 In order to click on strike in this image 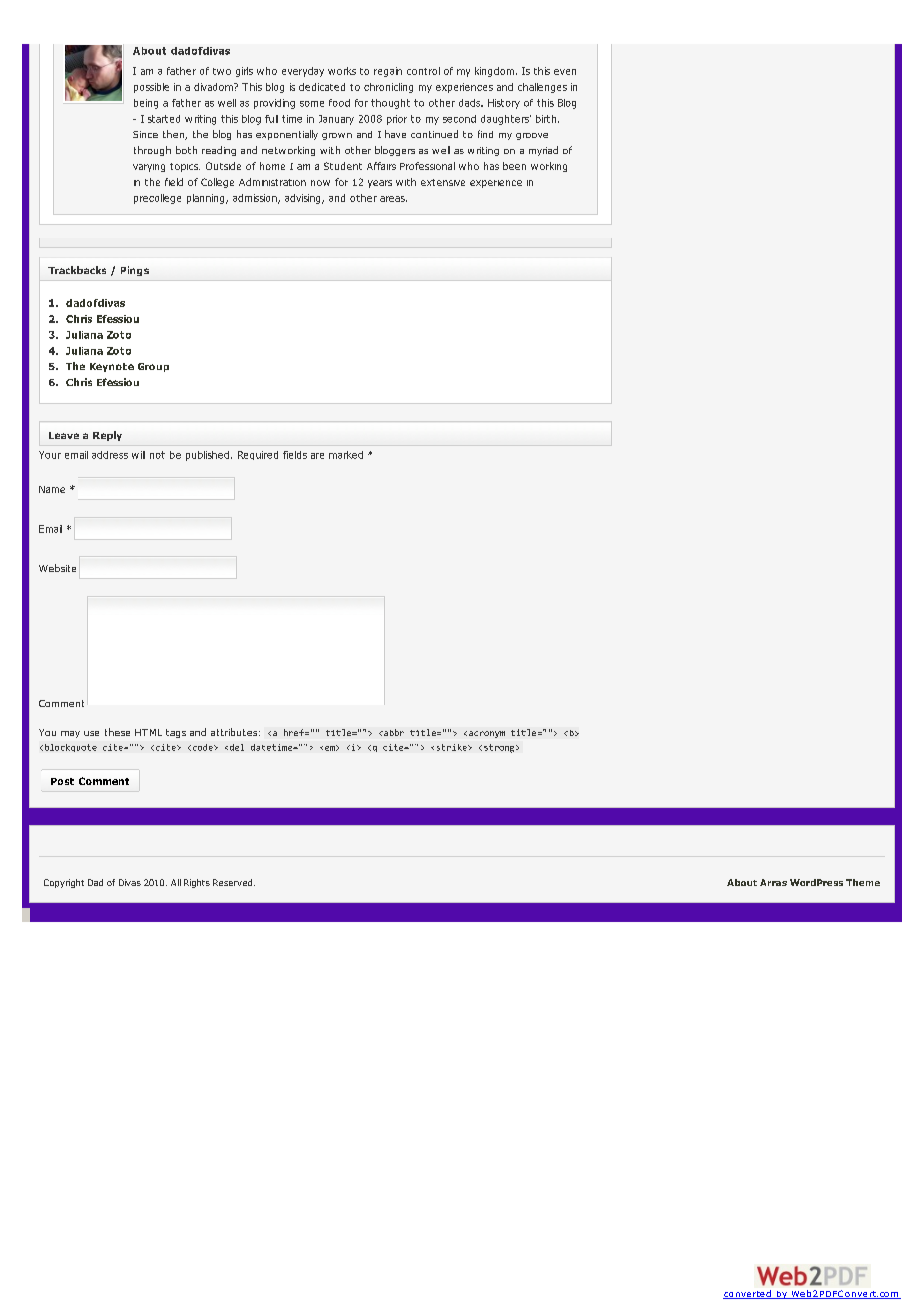, I will do `click(453, 747)`.
